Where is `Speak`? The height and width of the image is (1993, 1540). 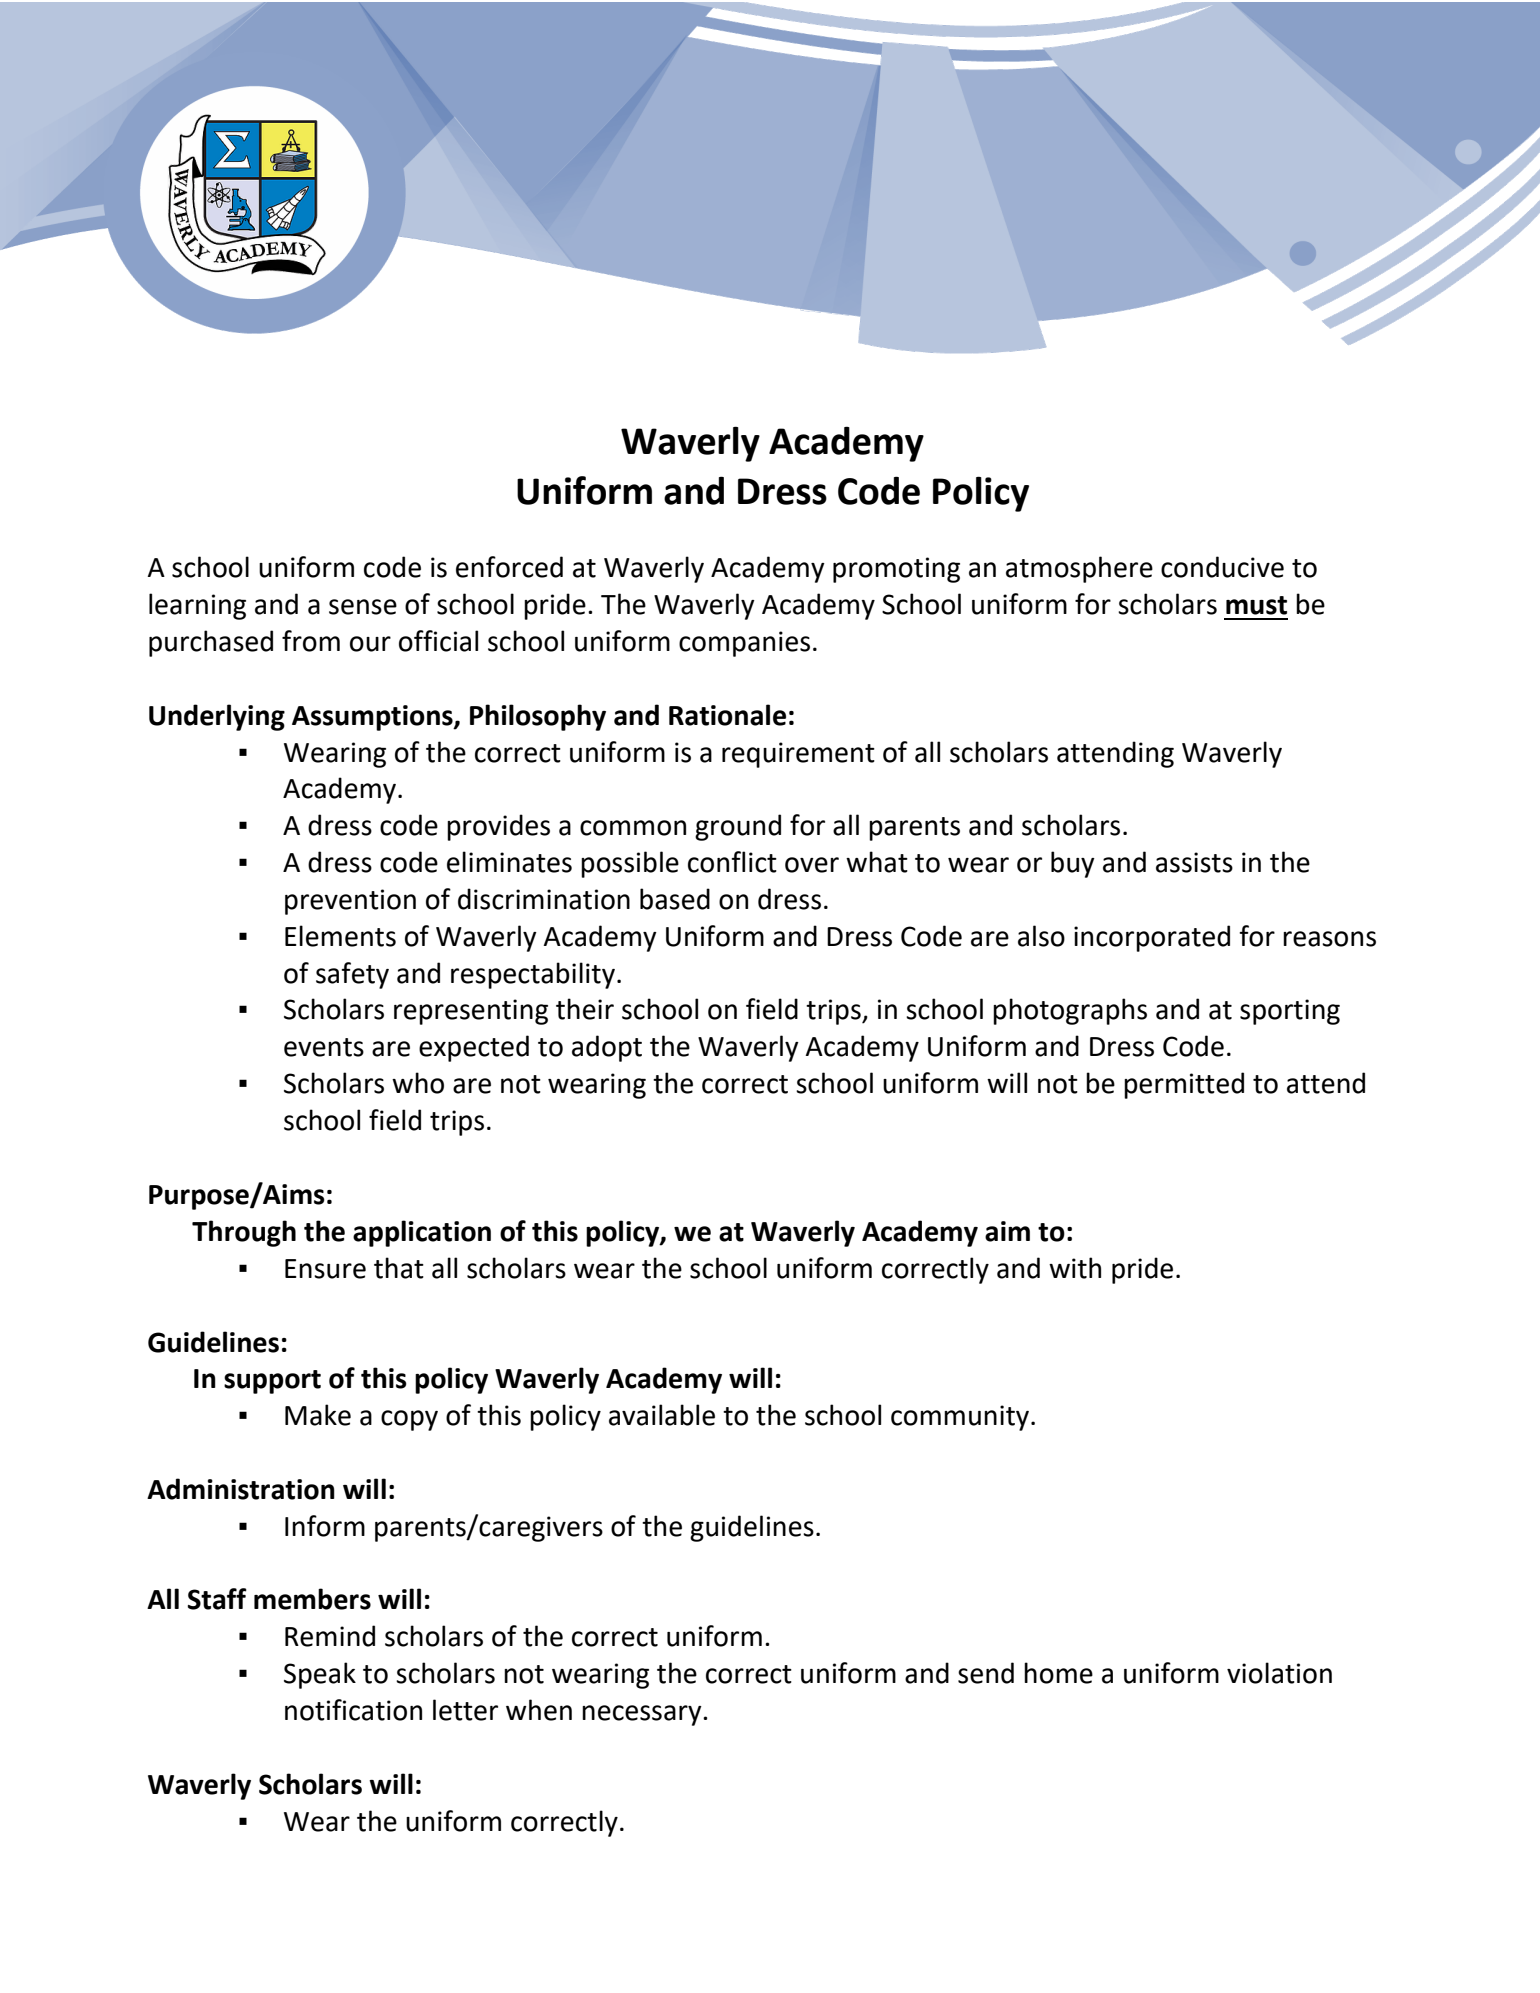 Speak is located at coordinates (320, 1675).
